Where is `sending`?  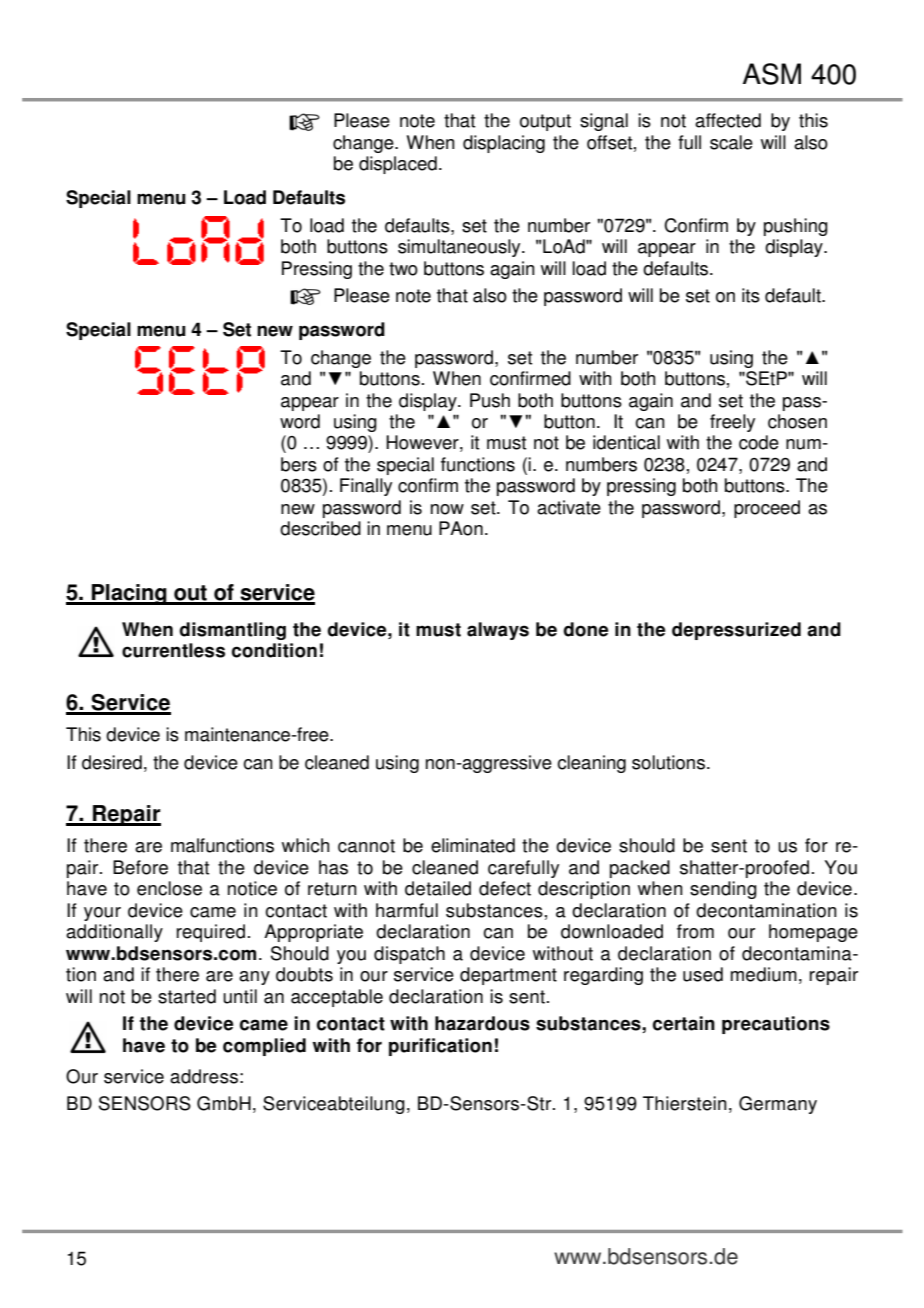
sending is located at coordinates (723, 890).
